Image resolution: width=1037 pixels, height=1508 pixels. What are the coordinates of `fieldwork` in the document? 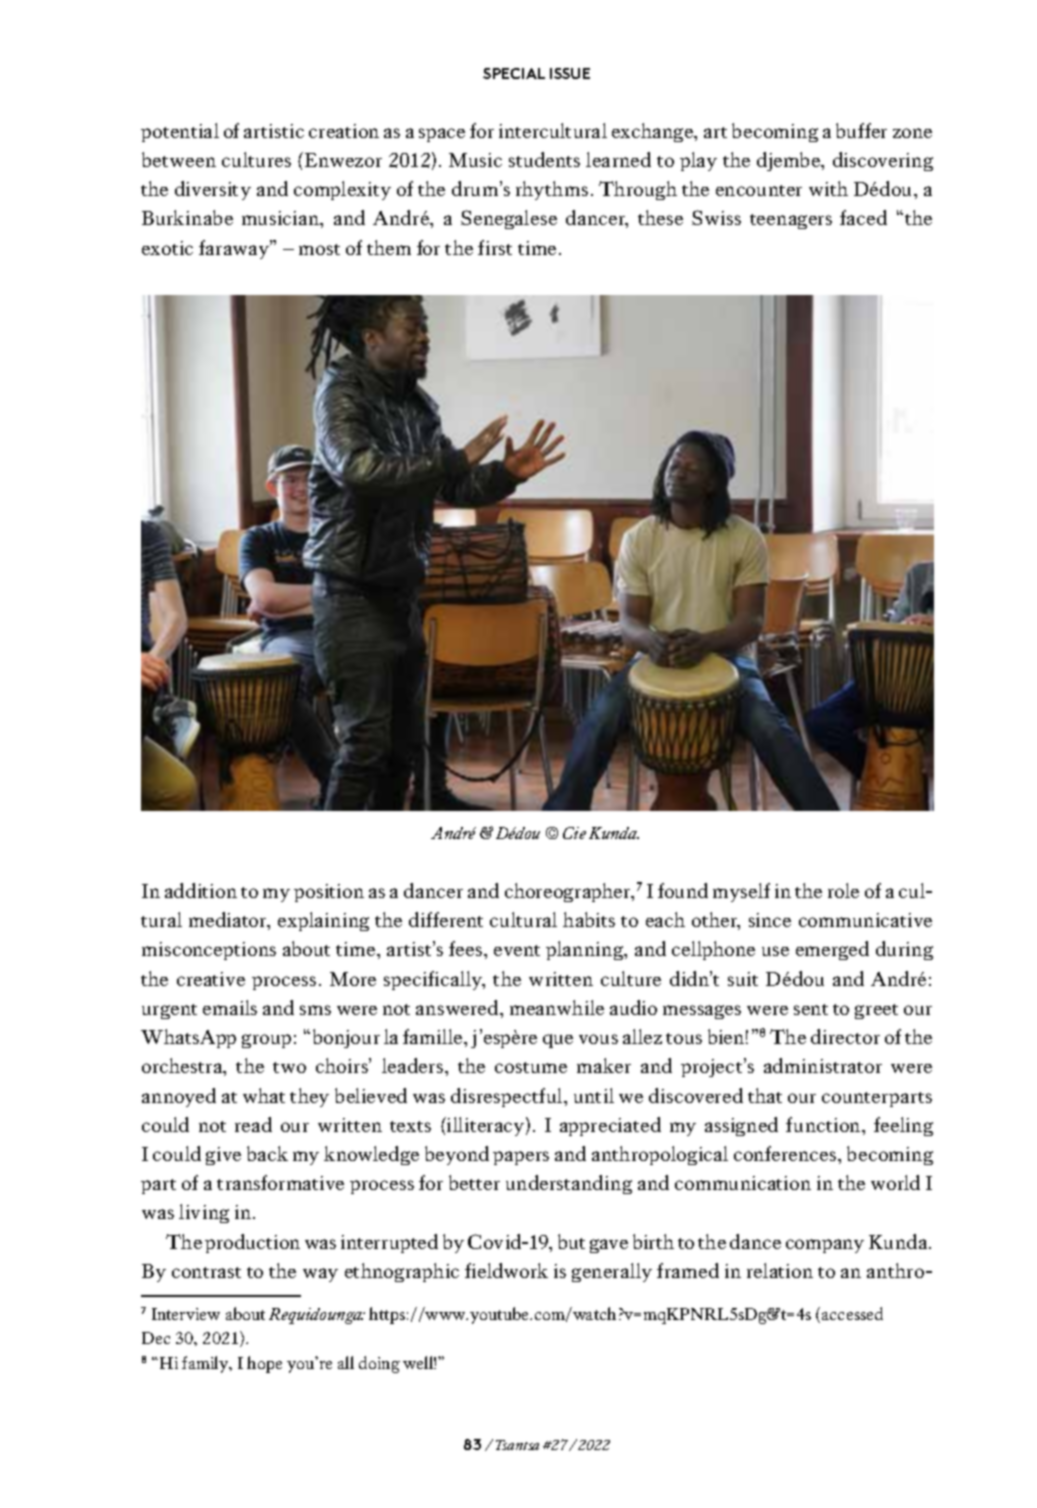 It's located at (506, 1270).
